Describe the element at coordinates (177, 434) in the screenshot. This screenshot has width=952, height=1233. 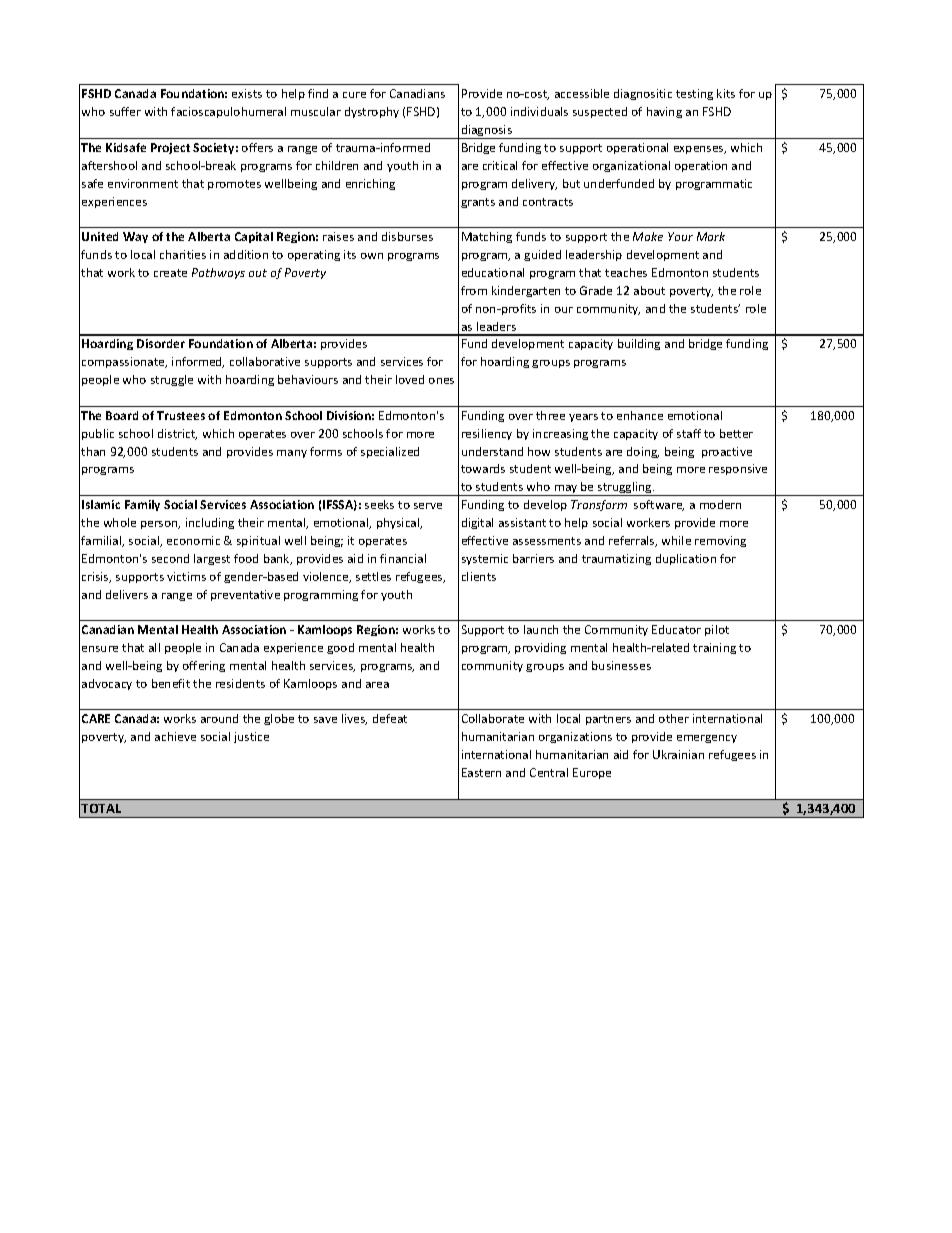
I see `district` at that location.
